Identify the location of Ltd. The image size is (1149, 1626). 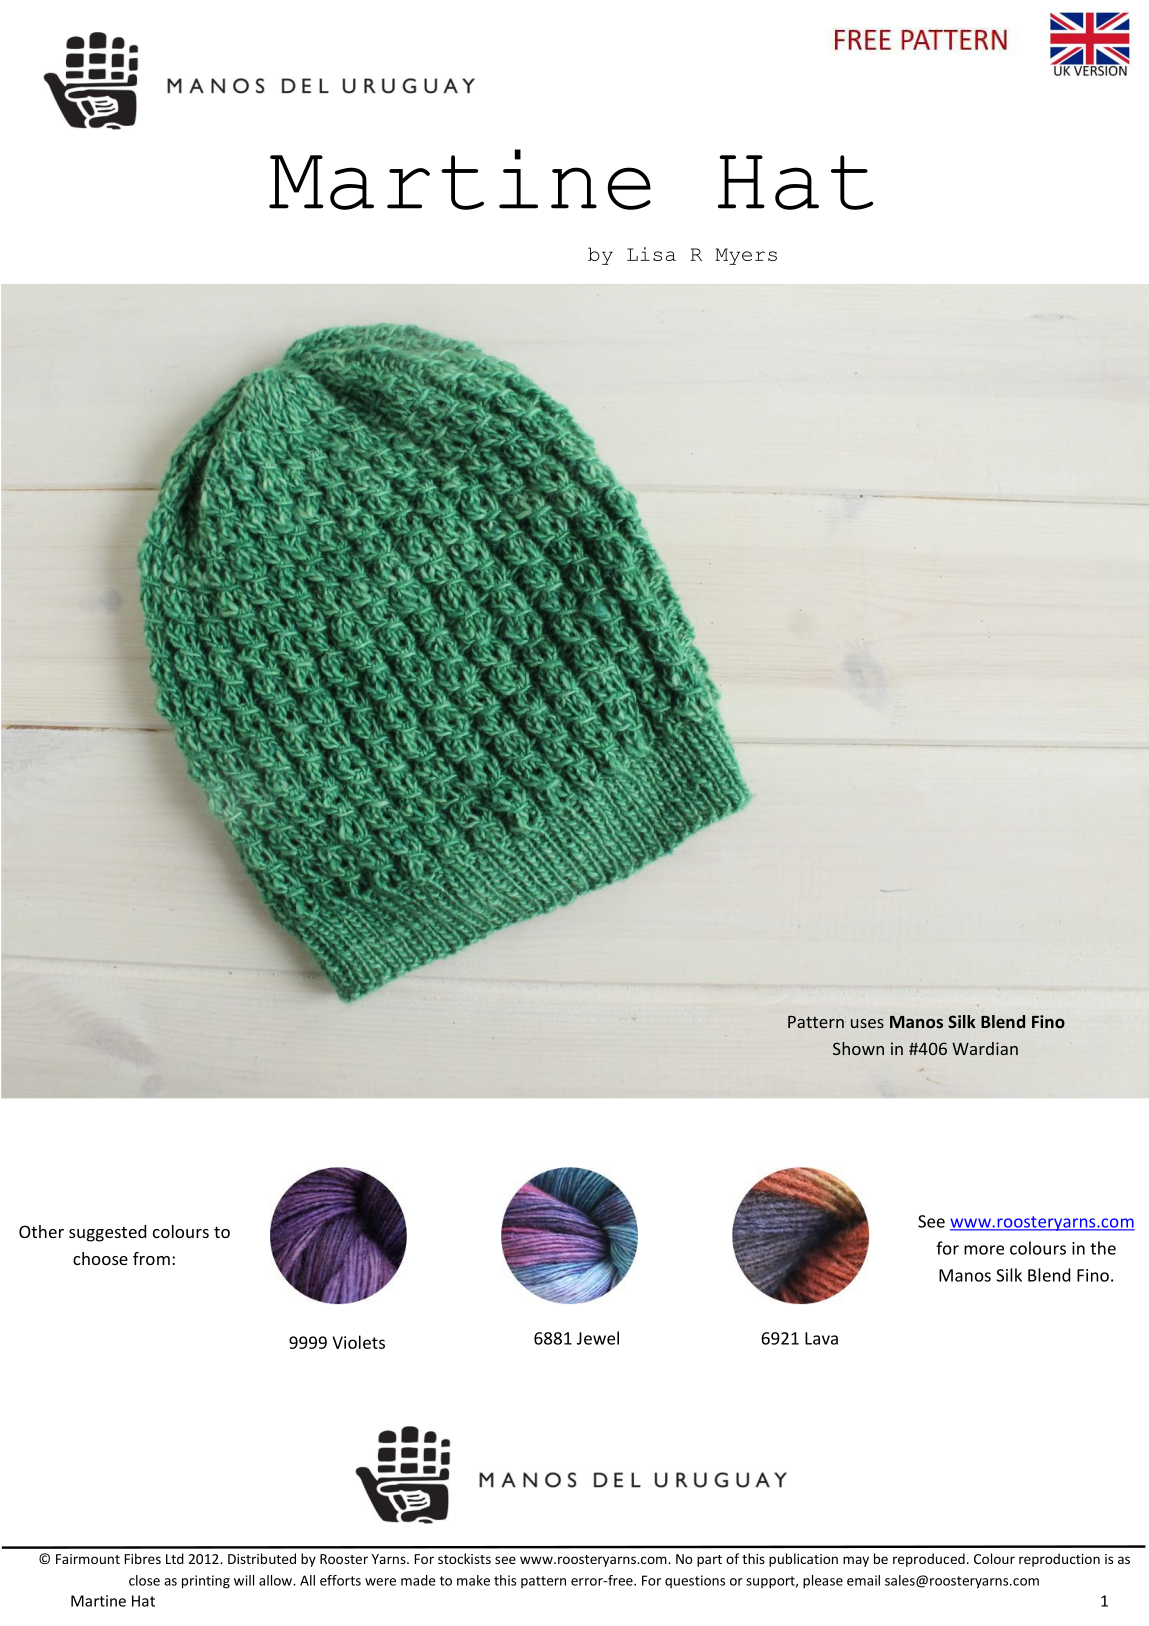
(175, 1558).
